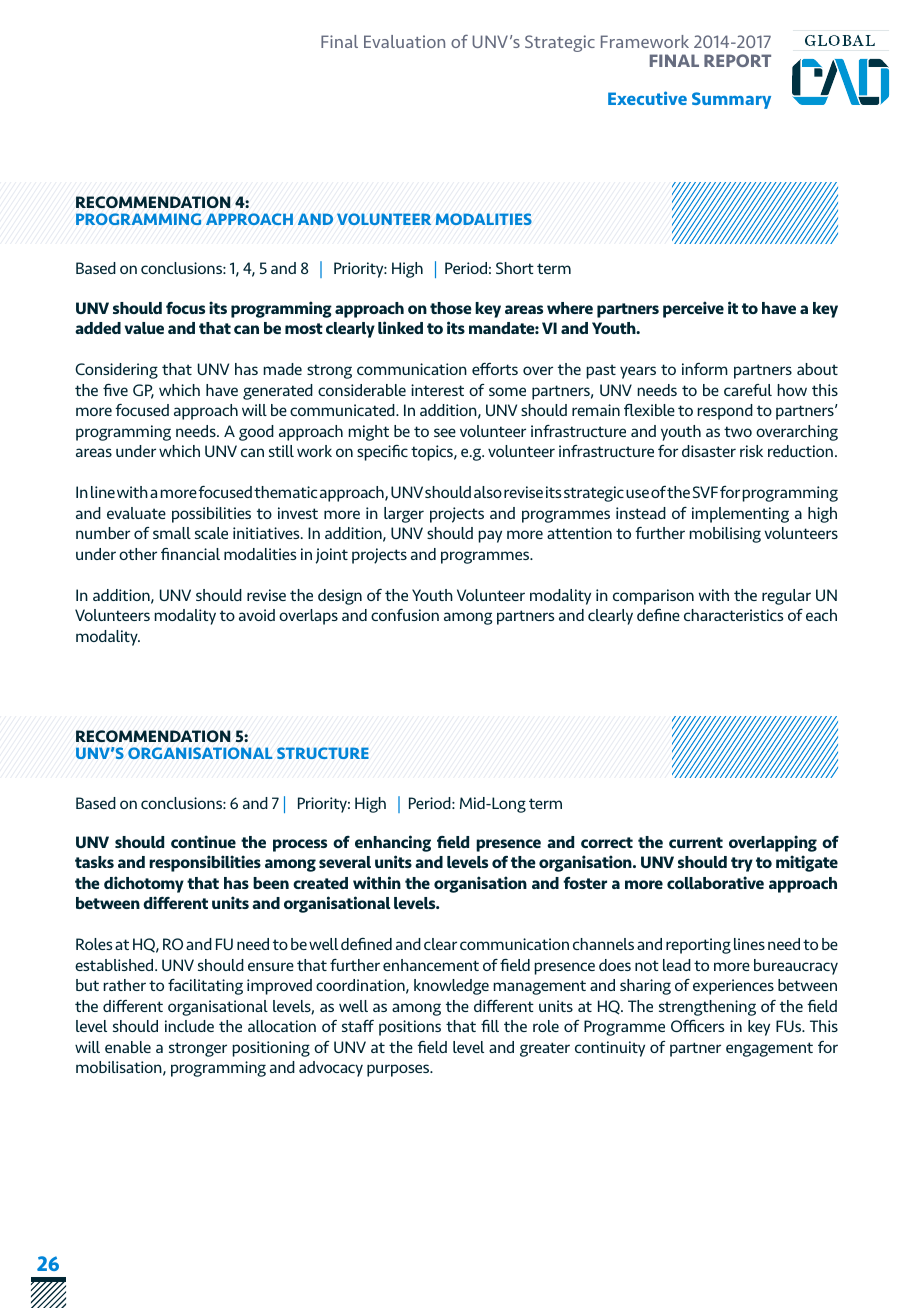 The width and height of the screenshot is (924, 1308). I want to click on include, so click(189, 1026).
